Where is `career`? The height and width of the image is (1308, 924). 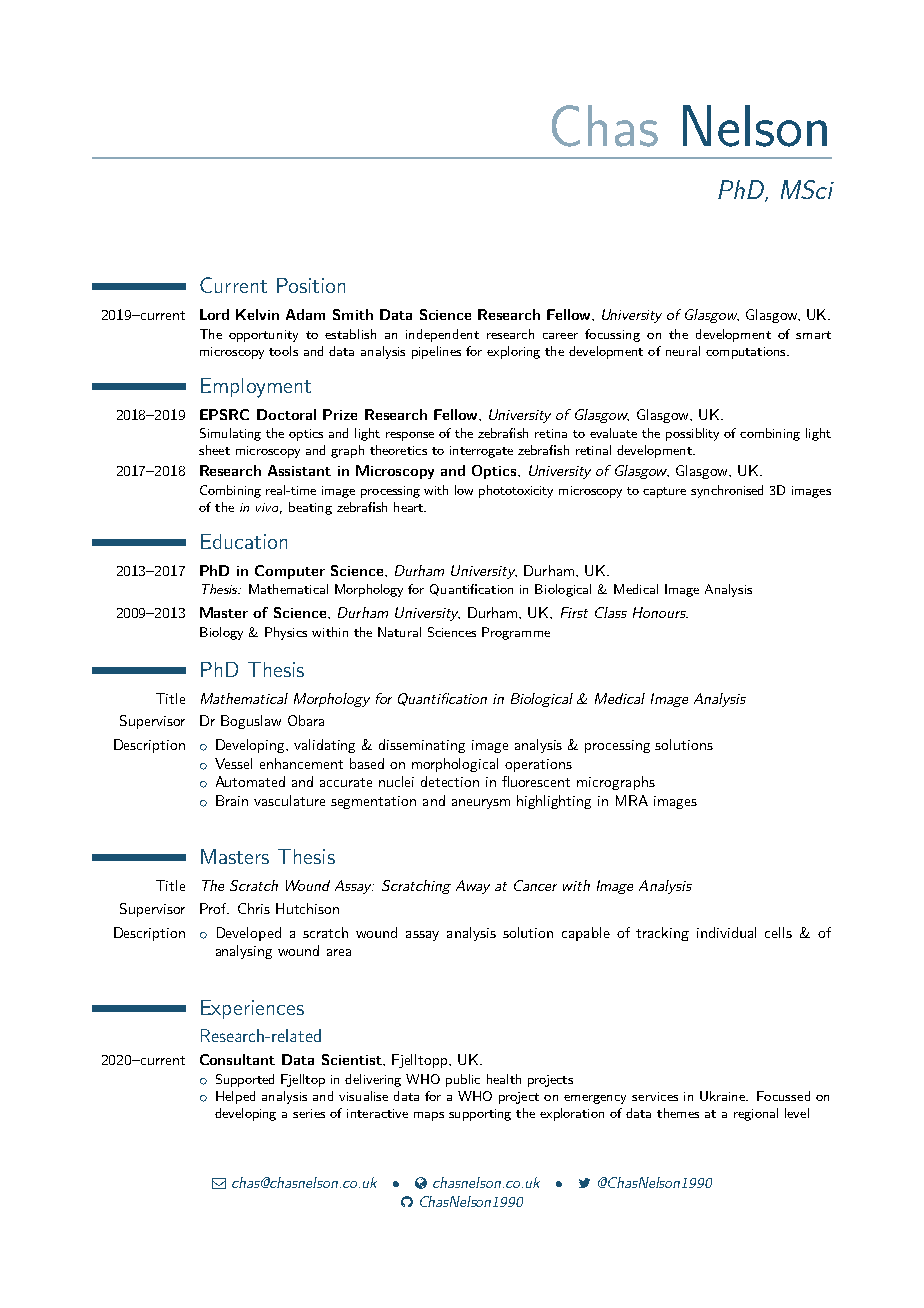
career is located at coordinates (560, 336).
